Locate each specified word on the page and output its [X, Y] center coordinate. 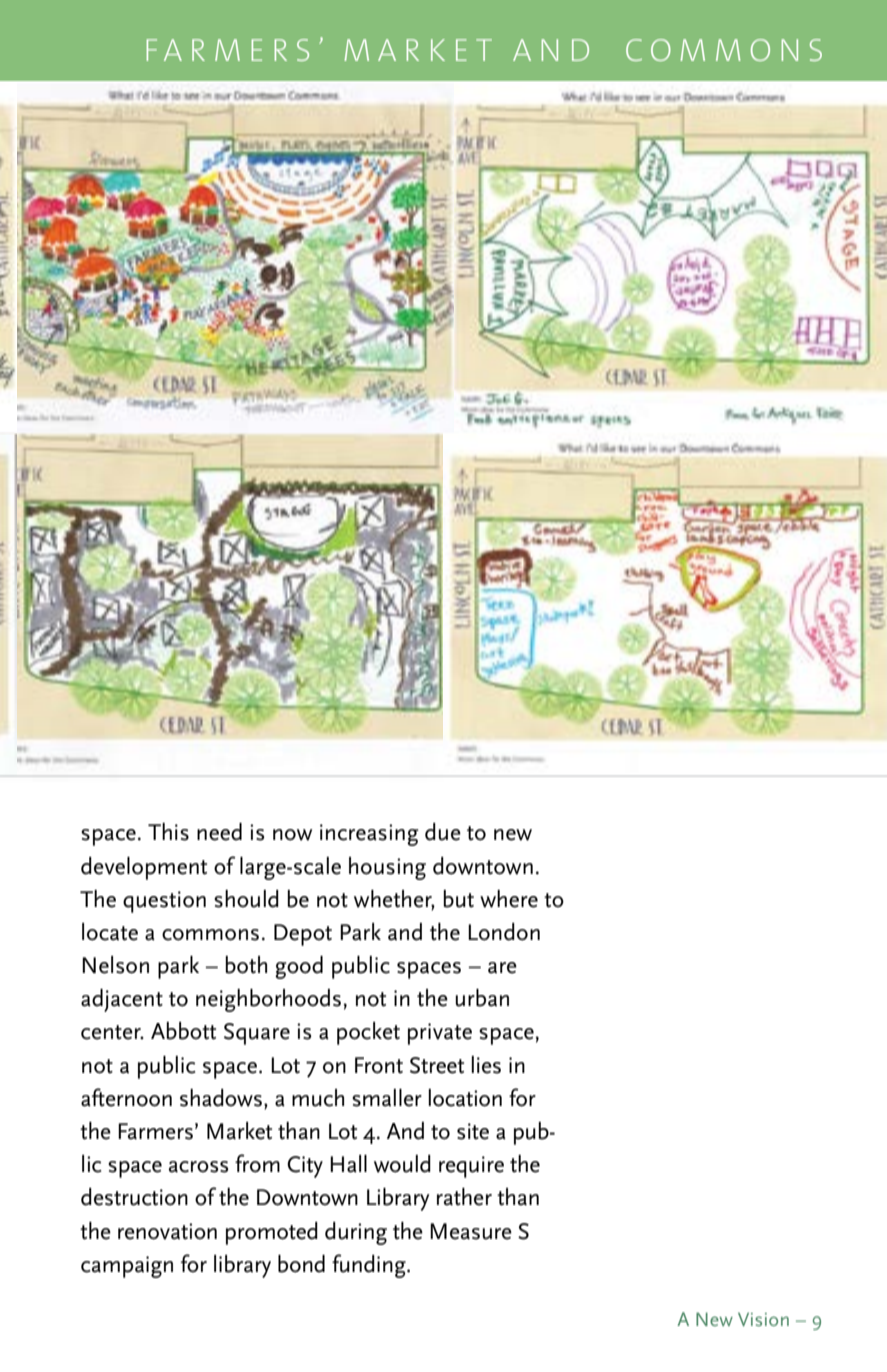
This [168, 832]
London [504, 932]
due [443, 832]
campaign [127, 1267]
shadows [221, 1098]
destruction [134, 1197]
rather [464, 1197]
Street [437, 1065]
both [246, 965]
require [471, 1167]
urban [482, 998]
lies [486, 1065]
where [509, 899]
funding [370, 1266]
